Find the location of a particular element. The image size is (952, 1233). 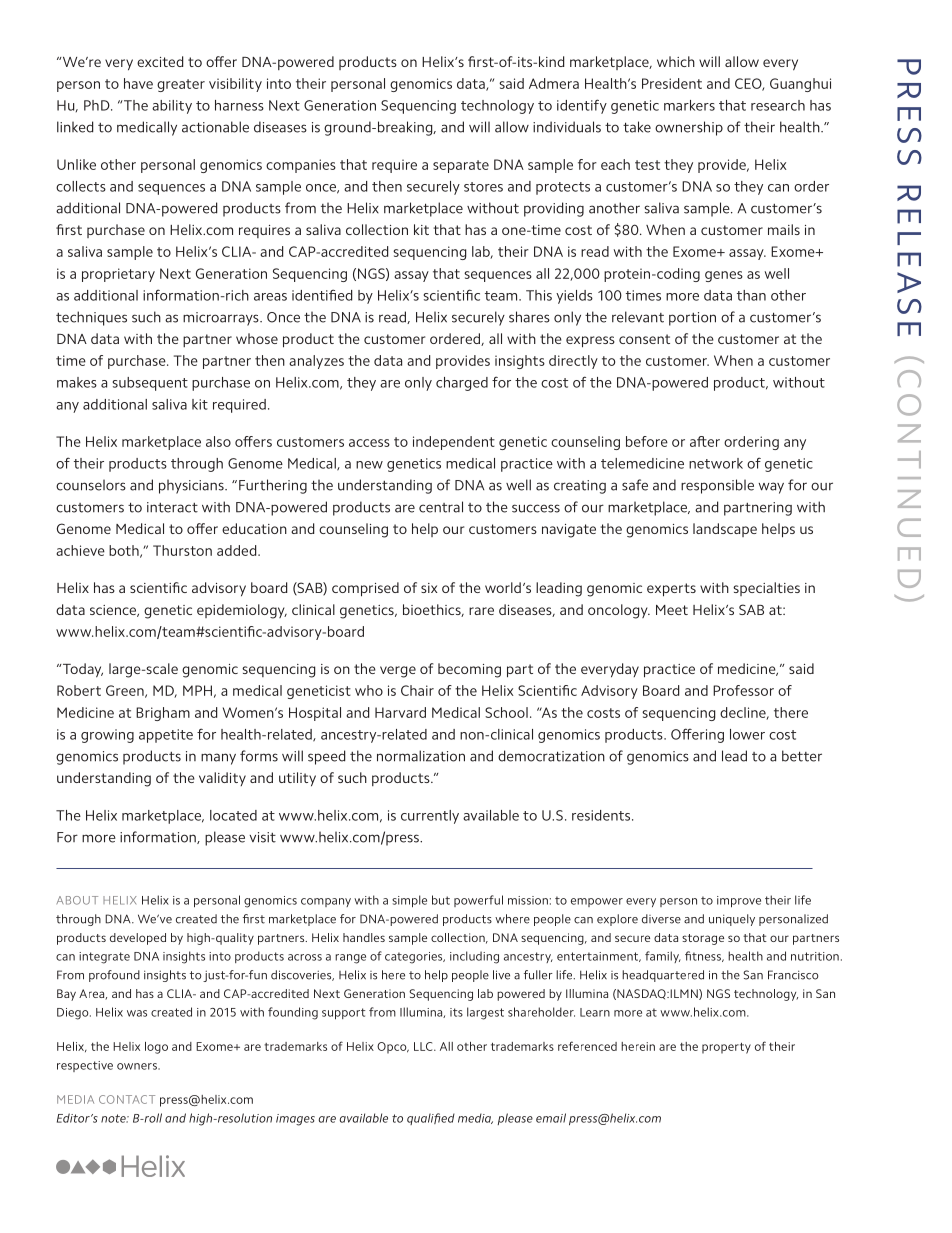

qualified is located at coordinates (431, 1119).
